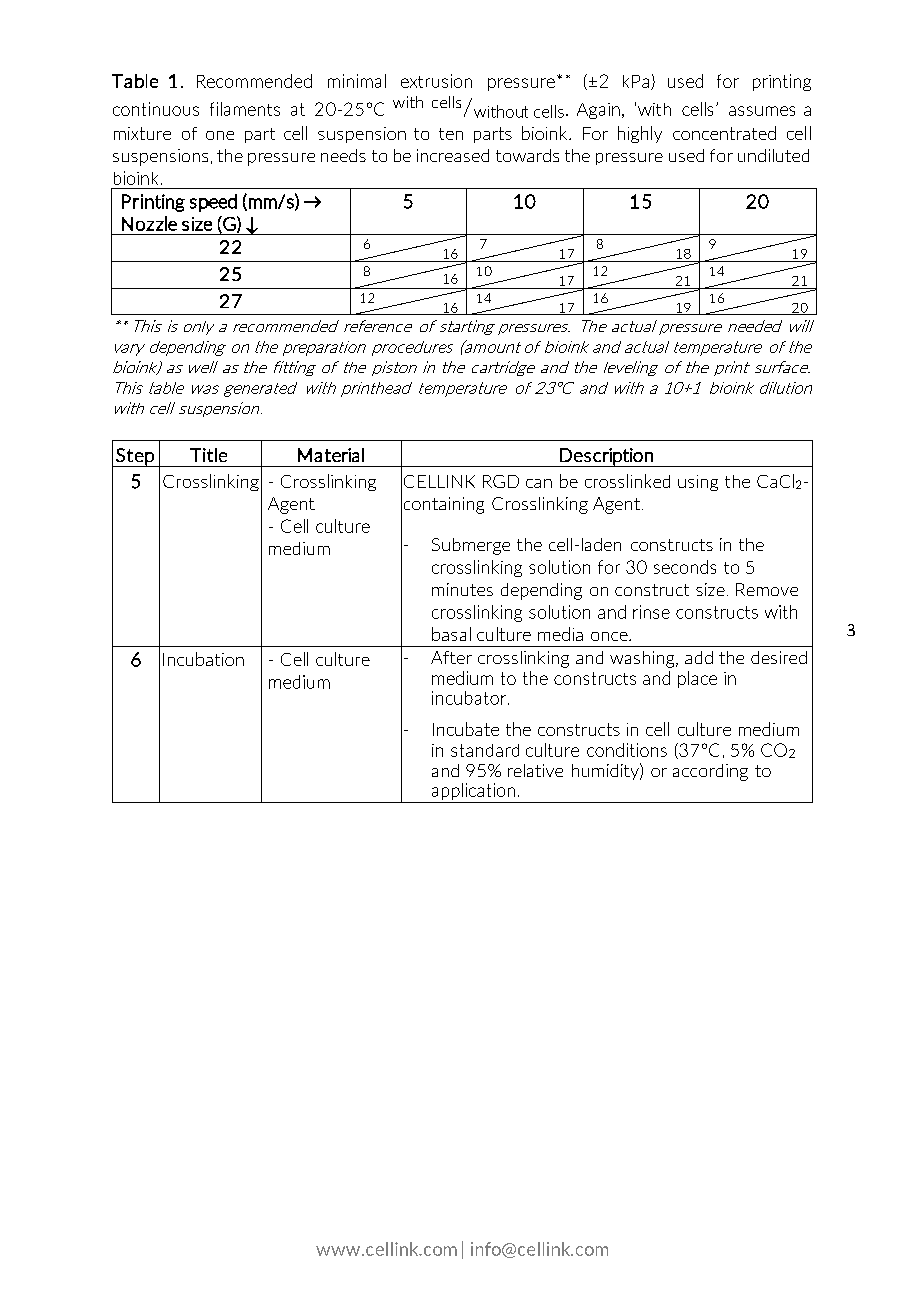 This page has width=924, height=1308. Describe the element at coordinates (471, 546) in the page. I see `Submerge` at that location.
